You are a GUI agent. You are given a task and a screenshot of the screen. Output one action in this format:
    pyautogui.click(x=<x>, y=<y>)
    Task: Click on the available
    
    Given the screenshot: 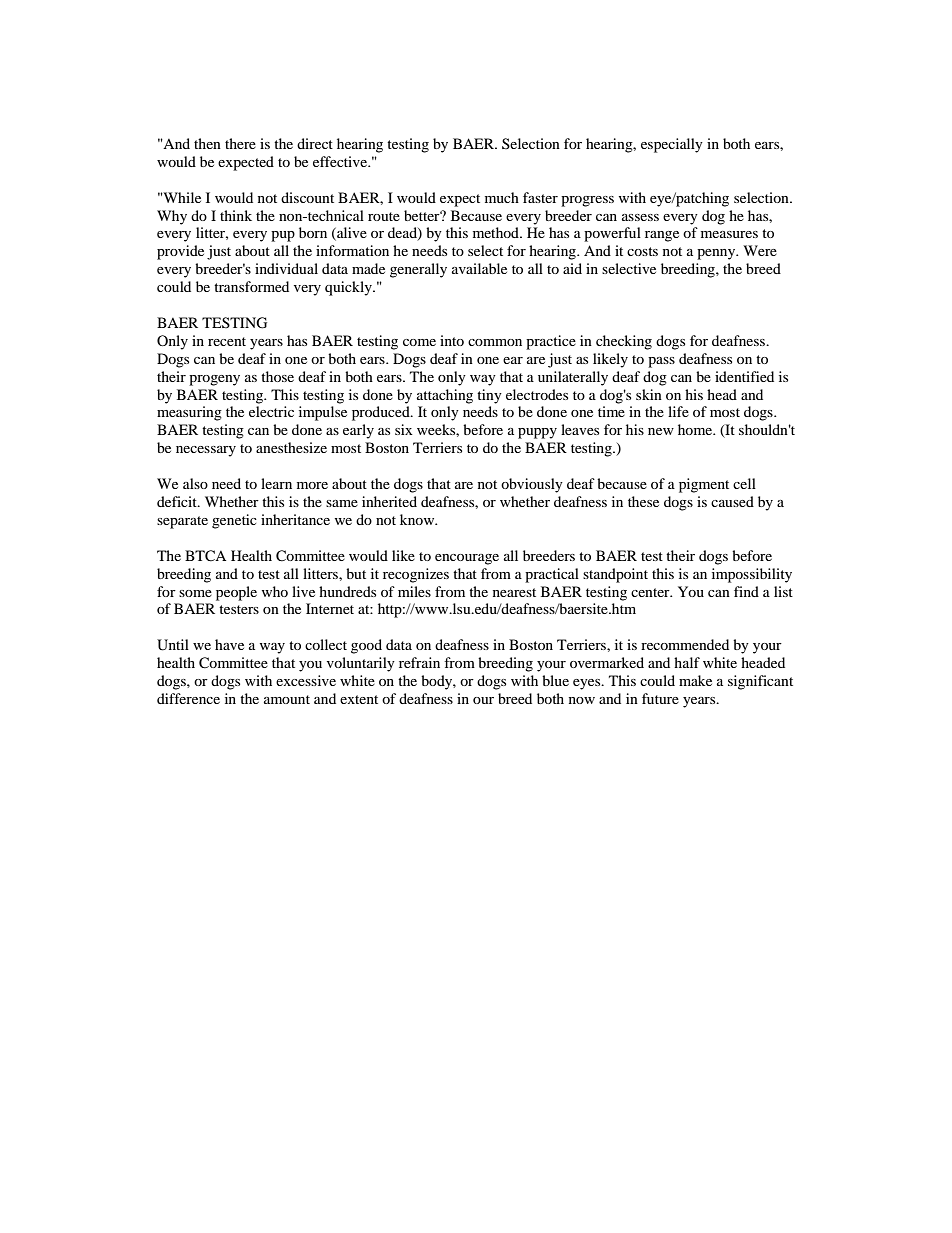 What is the action you would take?
    pyautogui.click(x=479, y=268)
